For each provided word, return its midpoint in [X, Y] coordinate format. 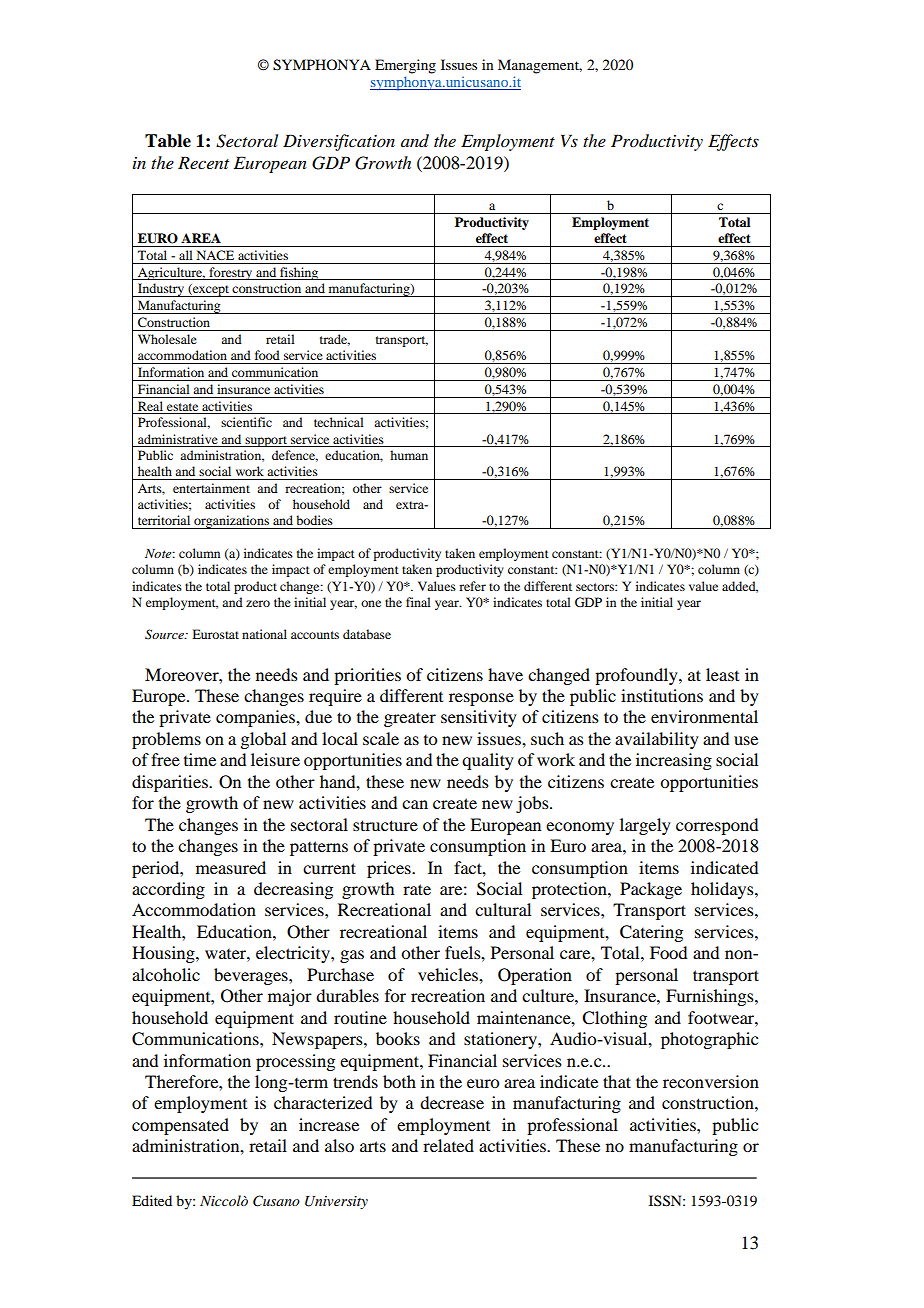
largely [645, 826]
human [409, 455]
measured [231, 867]
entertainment [211, 488]
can [415, 804]
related [448, 1145]
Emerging [405, 66]
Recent [203, 162]
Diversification [339, 142]
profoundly [637, 676]
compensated [180, 1126]
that [617, 1081]
